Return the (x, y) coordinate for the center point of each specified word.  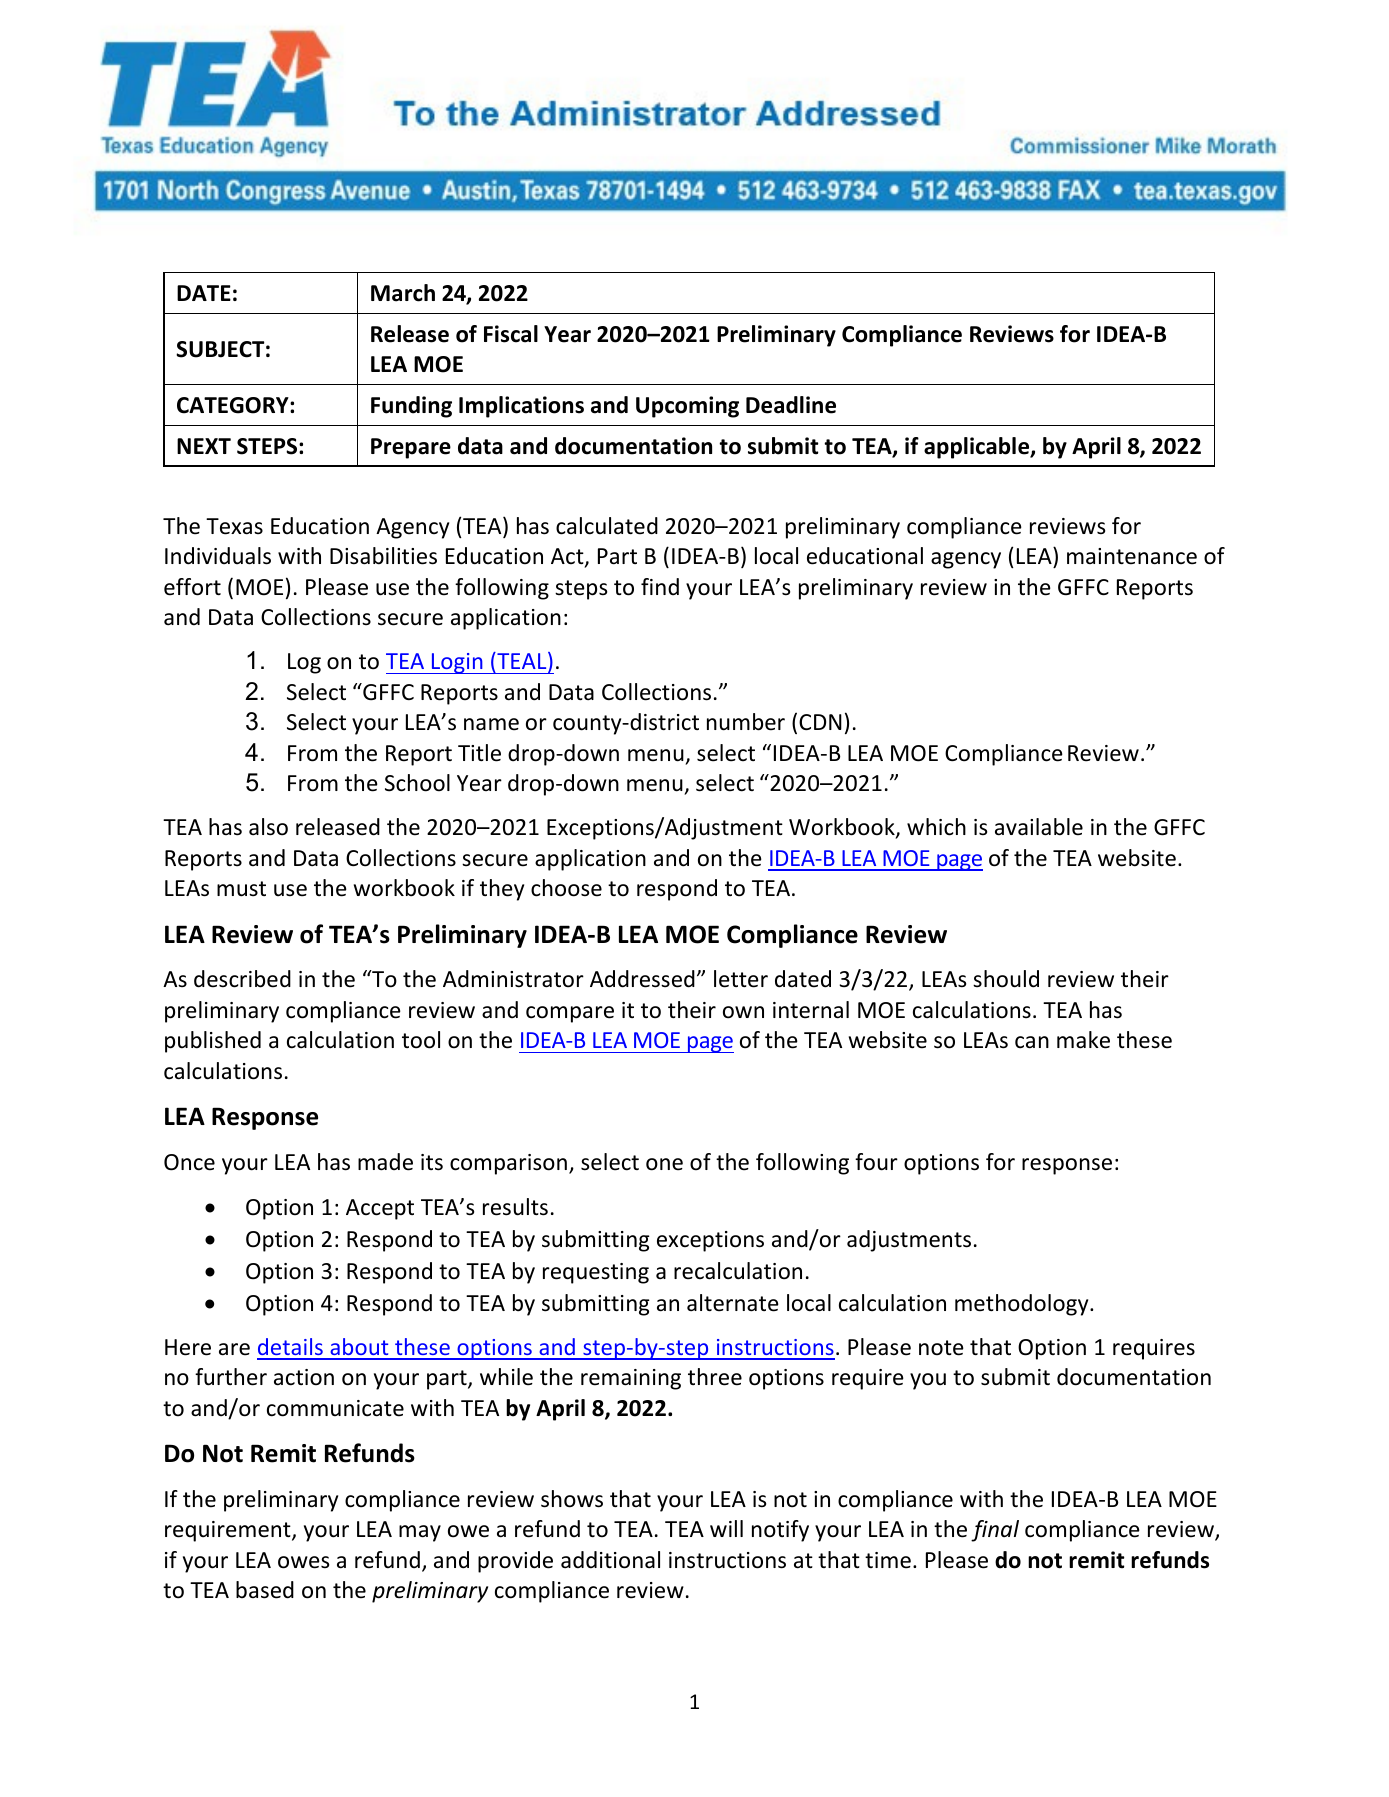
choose (566, 888)
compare (570, 1014)
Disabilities (383, 556)
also (268, 827)
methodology (1023, 1305)
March (403, 293)
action (304, 1377)
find (660, 586)
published (213, 1042)
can (1032, 1042)
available (1039, 827)
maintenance (1132, 556)
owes (303, 1562)
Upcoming (687, 407)
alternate (733, 1303)
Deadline (791, 405)
